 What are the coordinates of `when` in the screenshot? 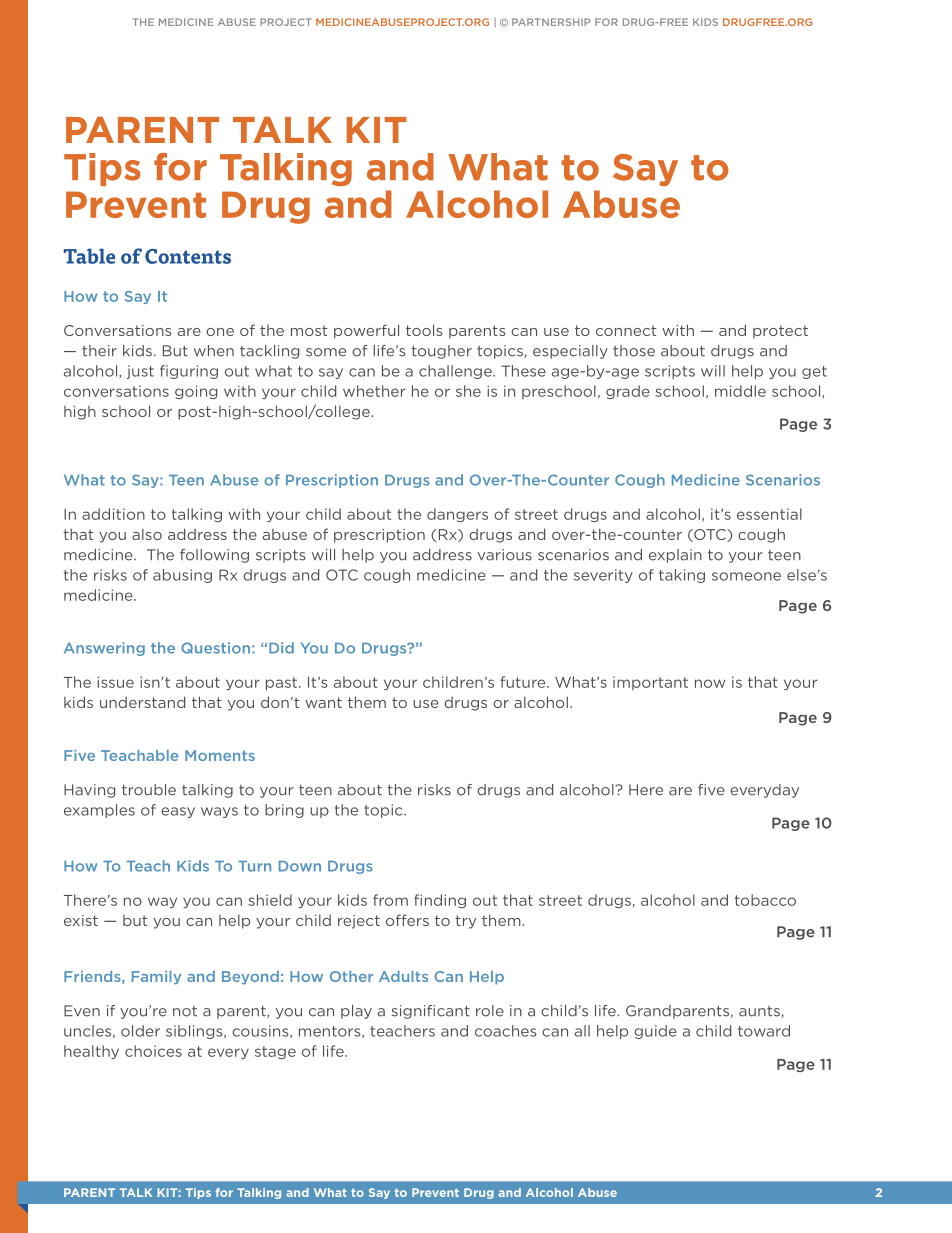 It's located at (214, 351).
